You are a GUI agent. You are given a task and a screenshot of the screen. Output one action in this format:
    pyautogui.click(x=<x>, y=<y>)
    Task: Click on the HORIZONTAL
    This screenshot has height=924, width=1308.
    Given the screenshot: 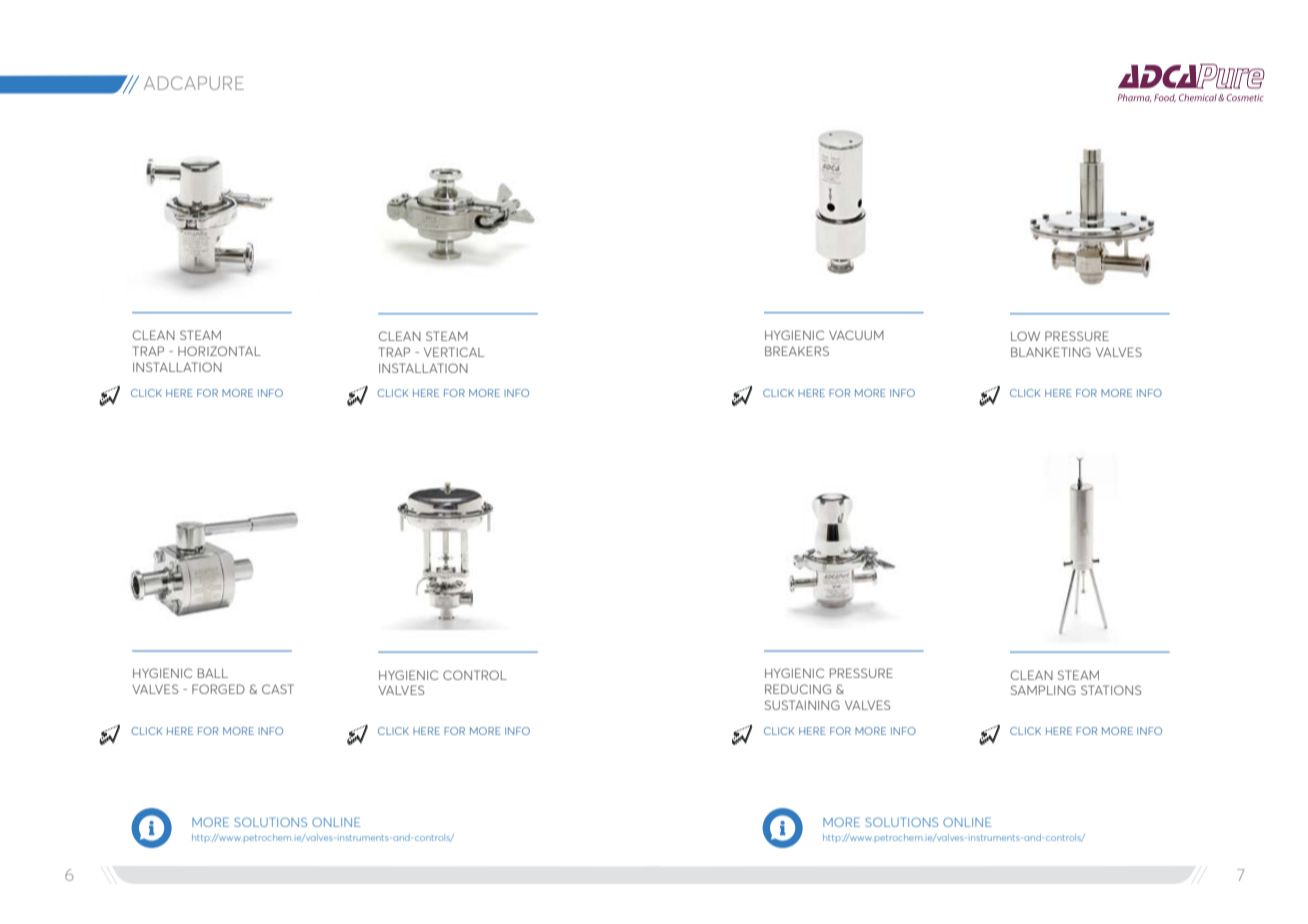 What is the action you would take?
    pyautogui.click(x=219, y=351)
